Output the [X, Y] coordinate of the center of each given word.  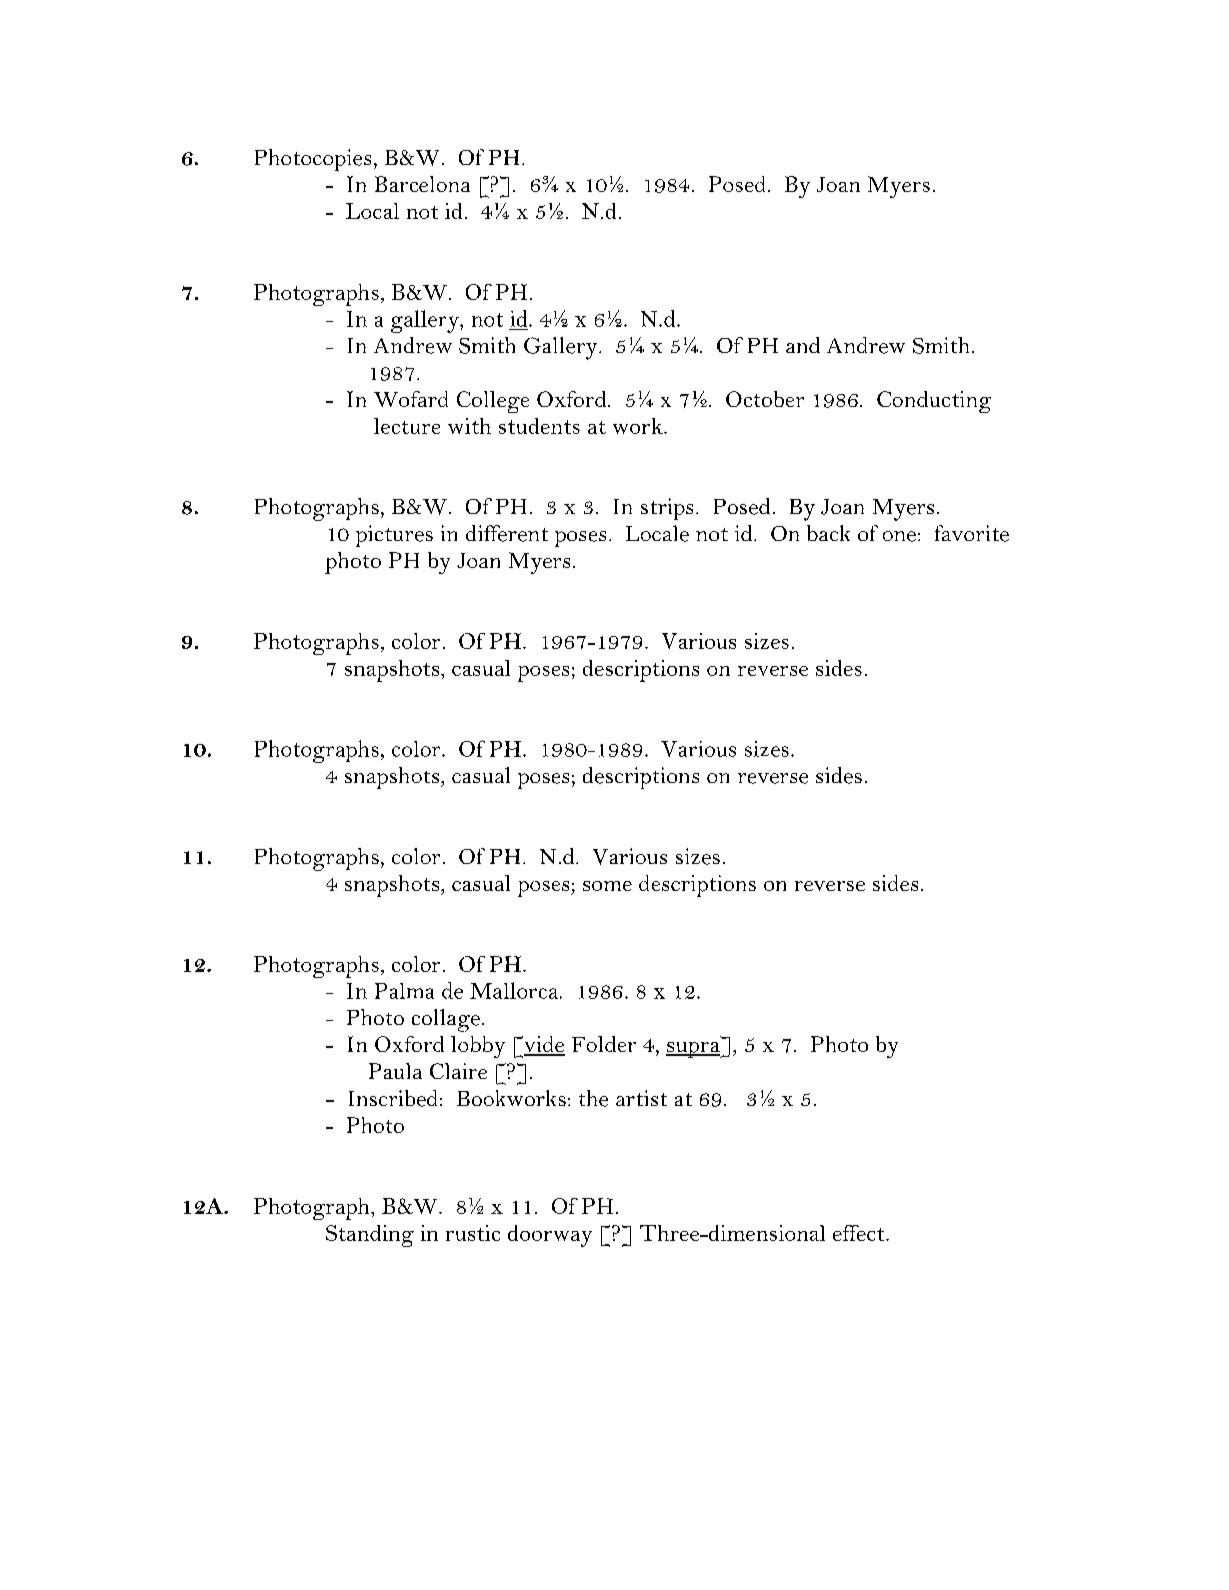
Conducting [934, 402]
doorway [550, 1236]
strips [667, 509]
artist [641, 1098]
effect [860, 1233]
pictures [394, 536]
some [607, 886]
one [899, 536]
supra [694, 1050]
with [469, 426]
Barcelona [422, 184]
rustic [473, 1233]
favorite [972, 533]
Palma [404, 991]
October [765, 399]
